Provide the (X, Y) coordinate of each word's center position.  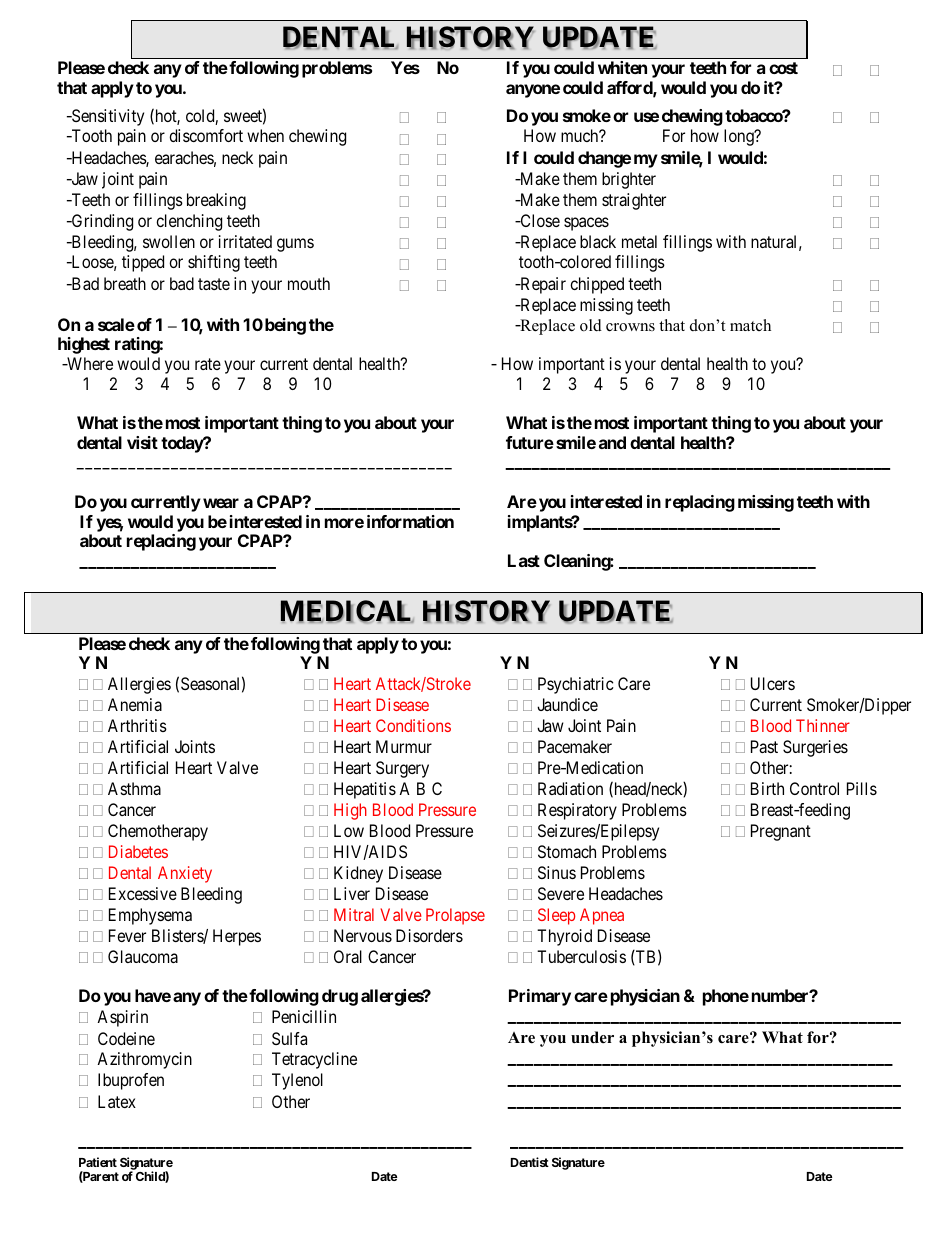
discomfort (206, 135)
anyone (533, 91)
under (592, 1037)
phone (726, 997)
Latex (117, 1101)
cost (783, 68)
